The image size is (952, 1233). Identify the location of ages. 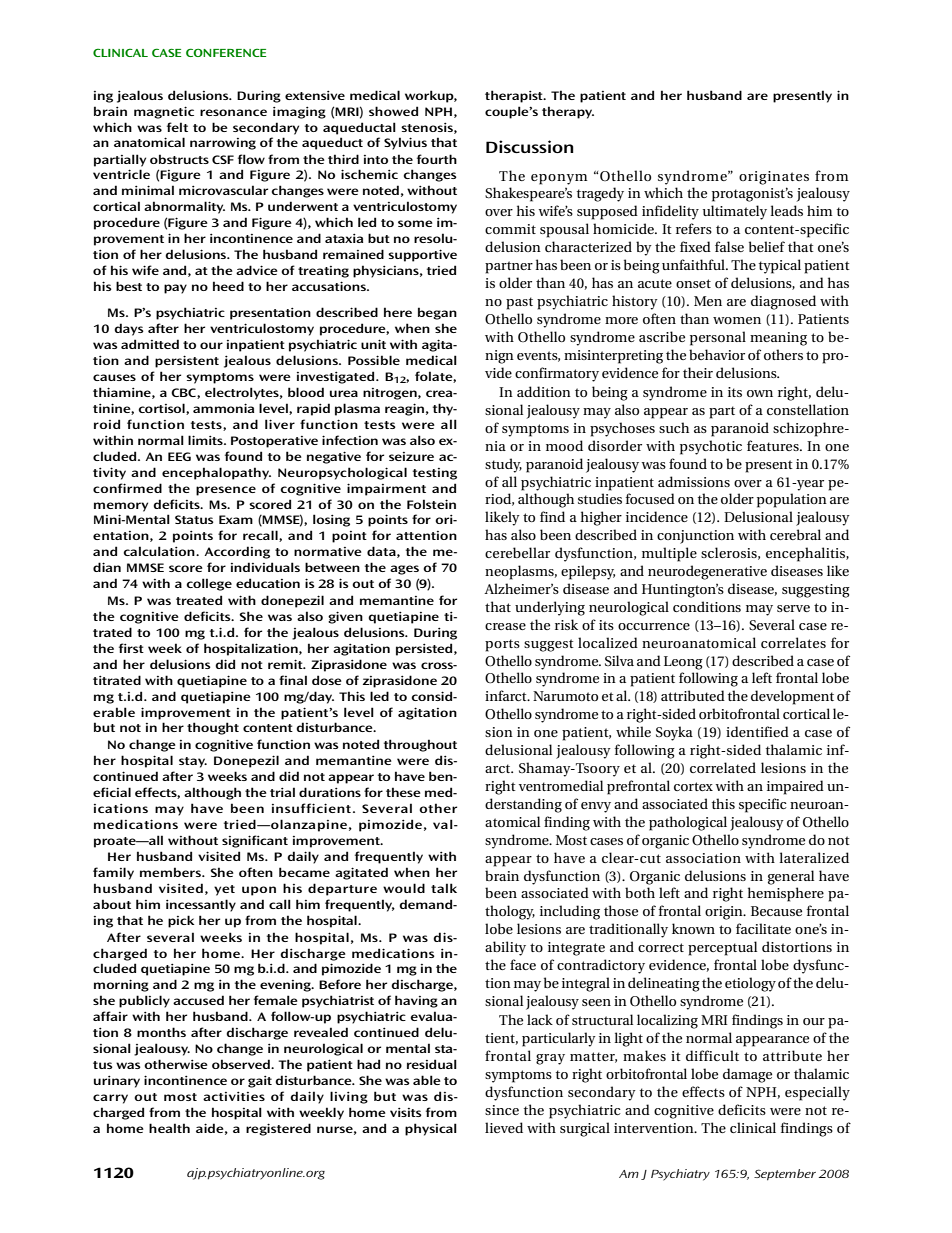
(404, 570).
